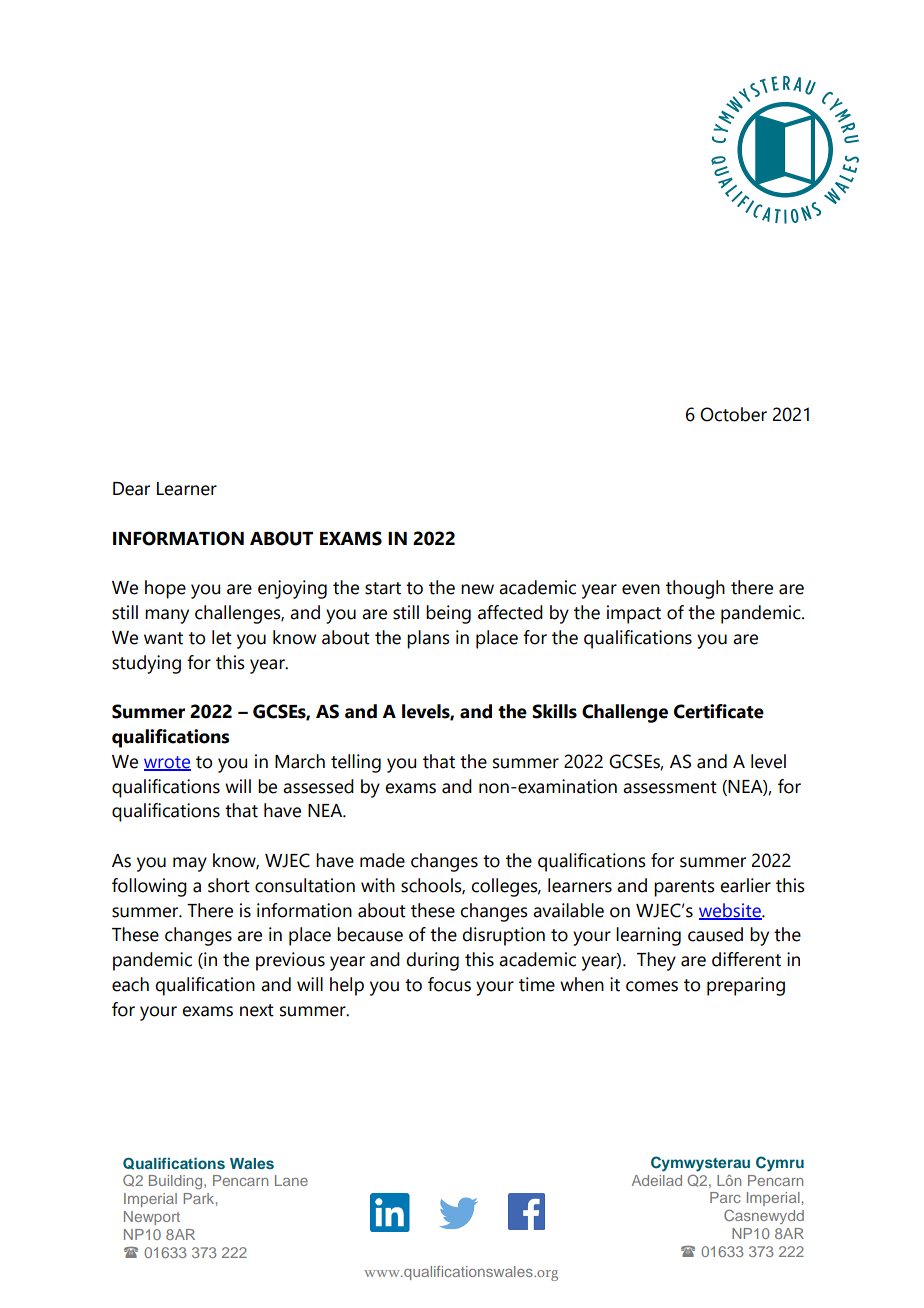  Describe the element at coordinates (725, 1197) in the image. I see `Parc` at that location.
